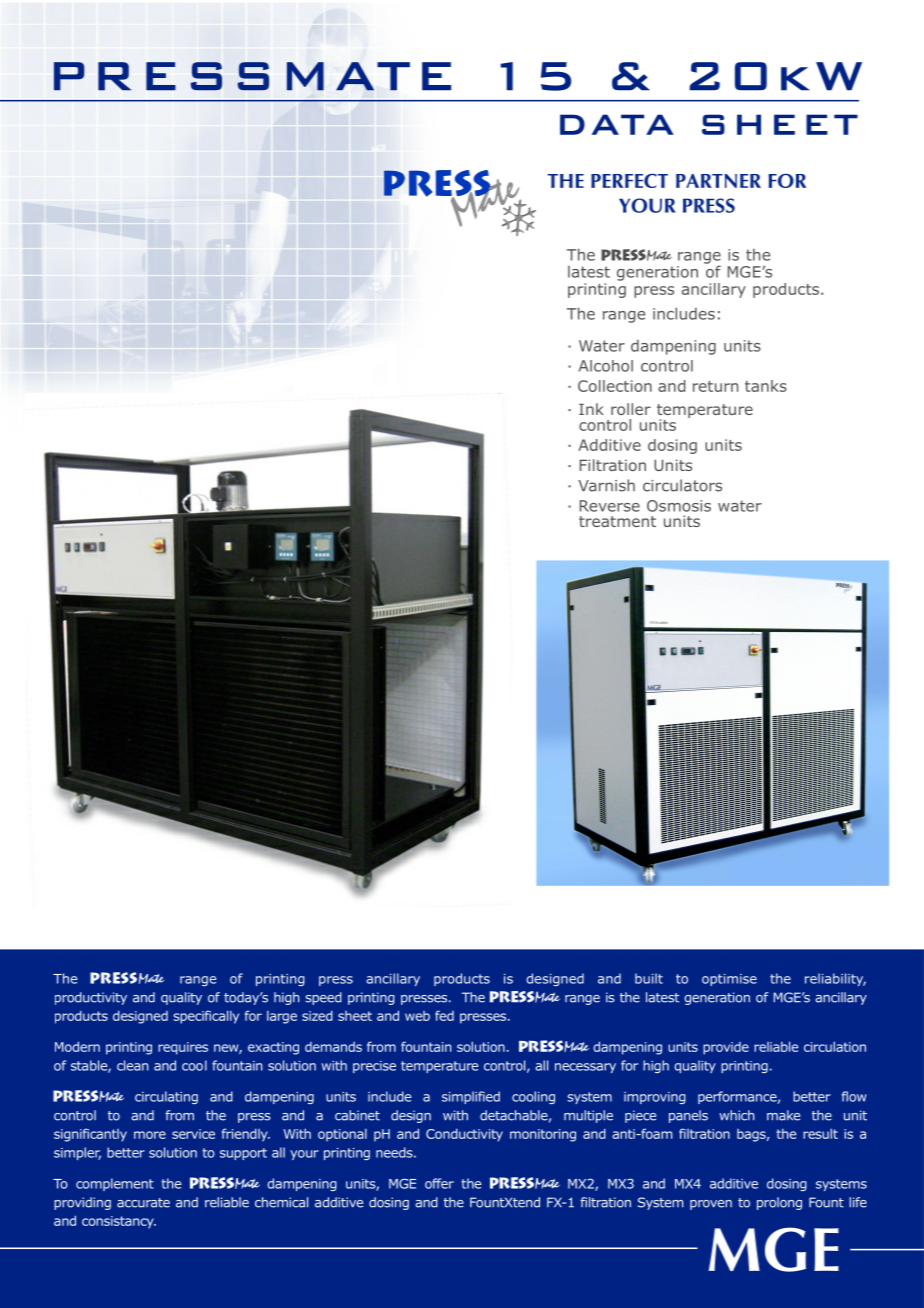 This page has height=1308, width=924. I want to click on PERFECT, so click(629, 181).
